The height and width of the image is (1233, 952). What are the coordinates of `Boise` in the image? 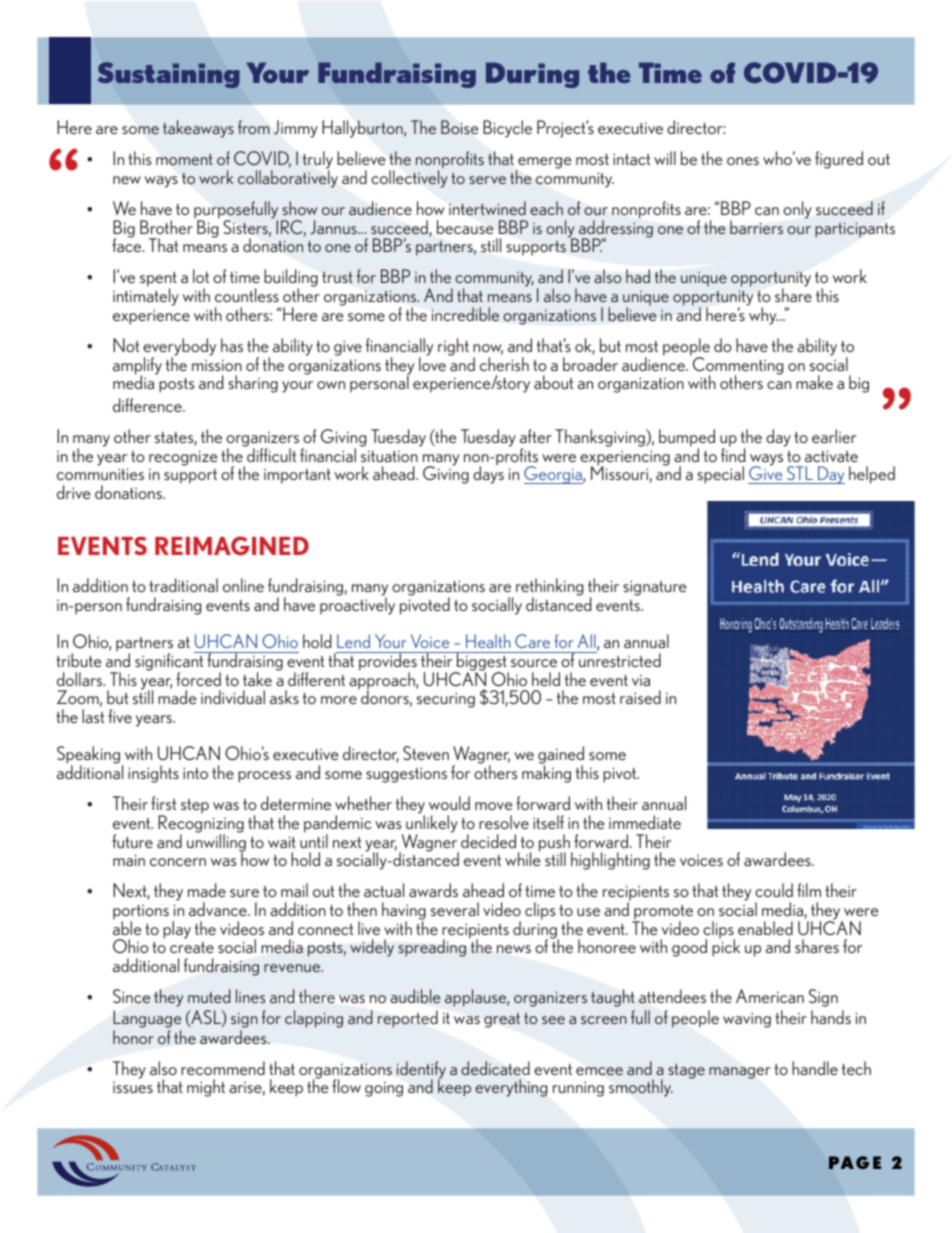 It's located at (459, 127).
